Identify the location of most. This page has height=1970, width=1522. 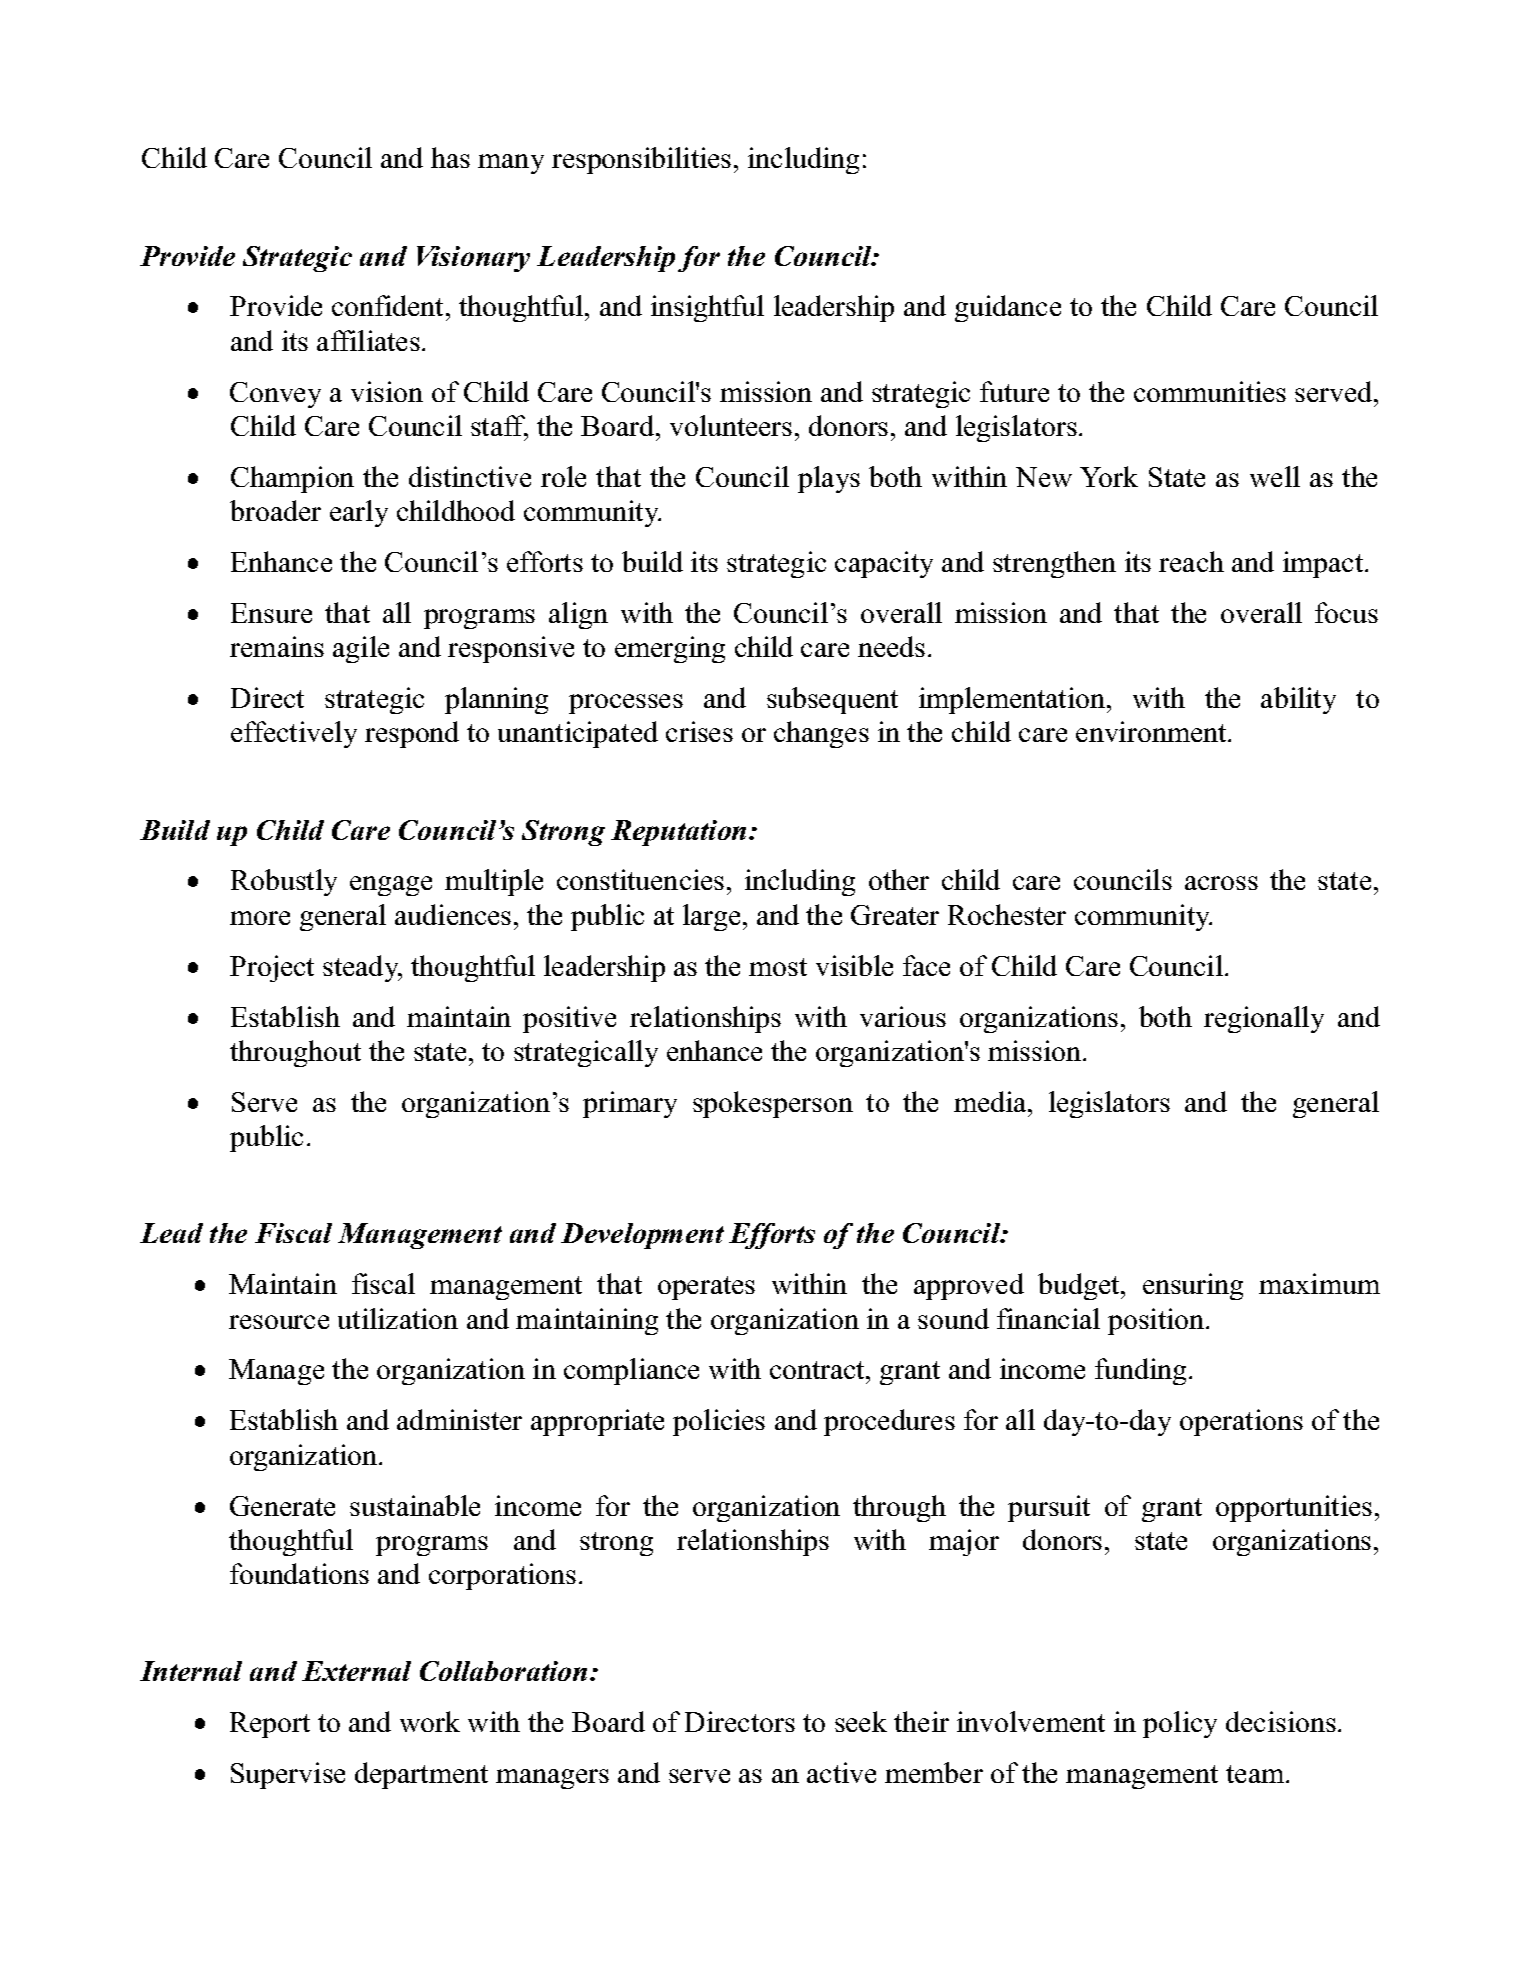
(778, 967).
